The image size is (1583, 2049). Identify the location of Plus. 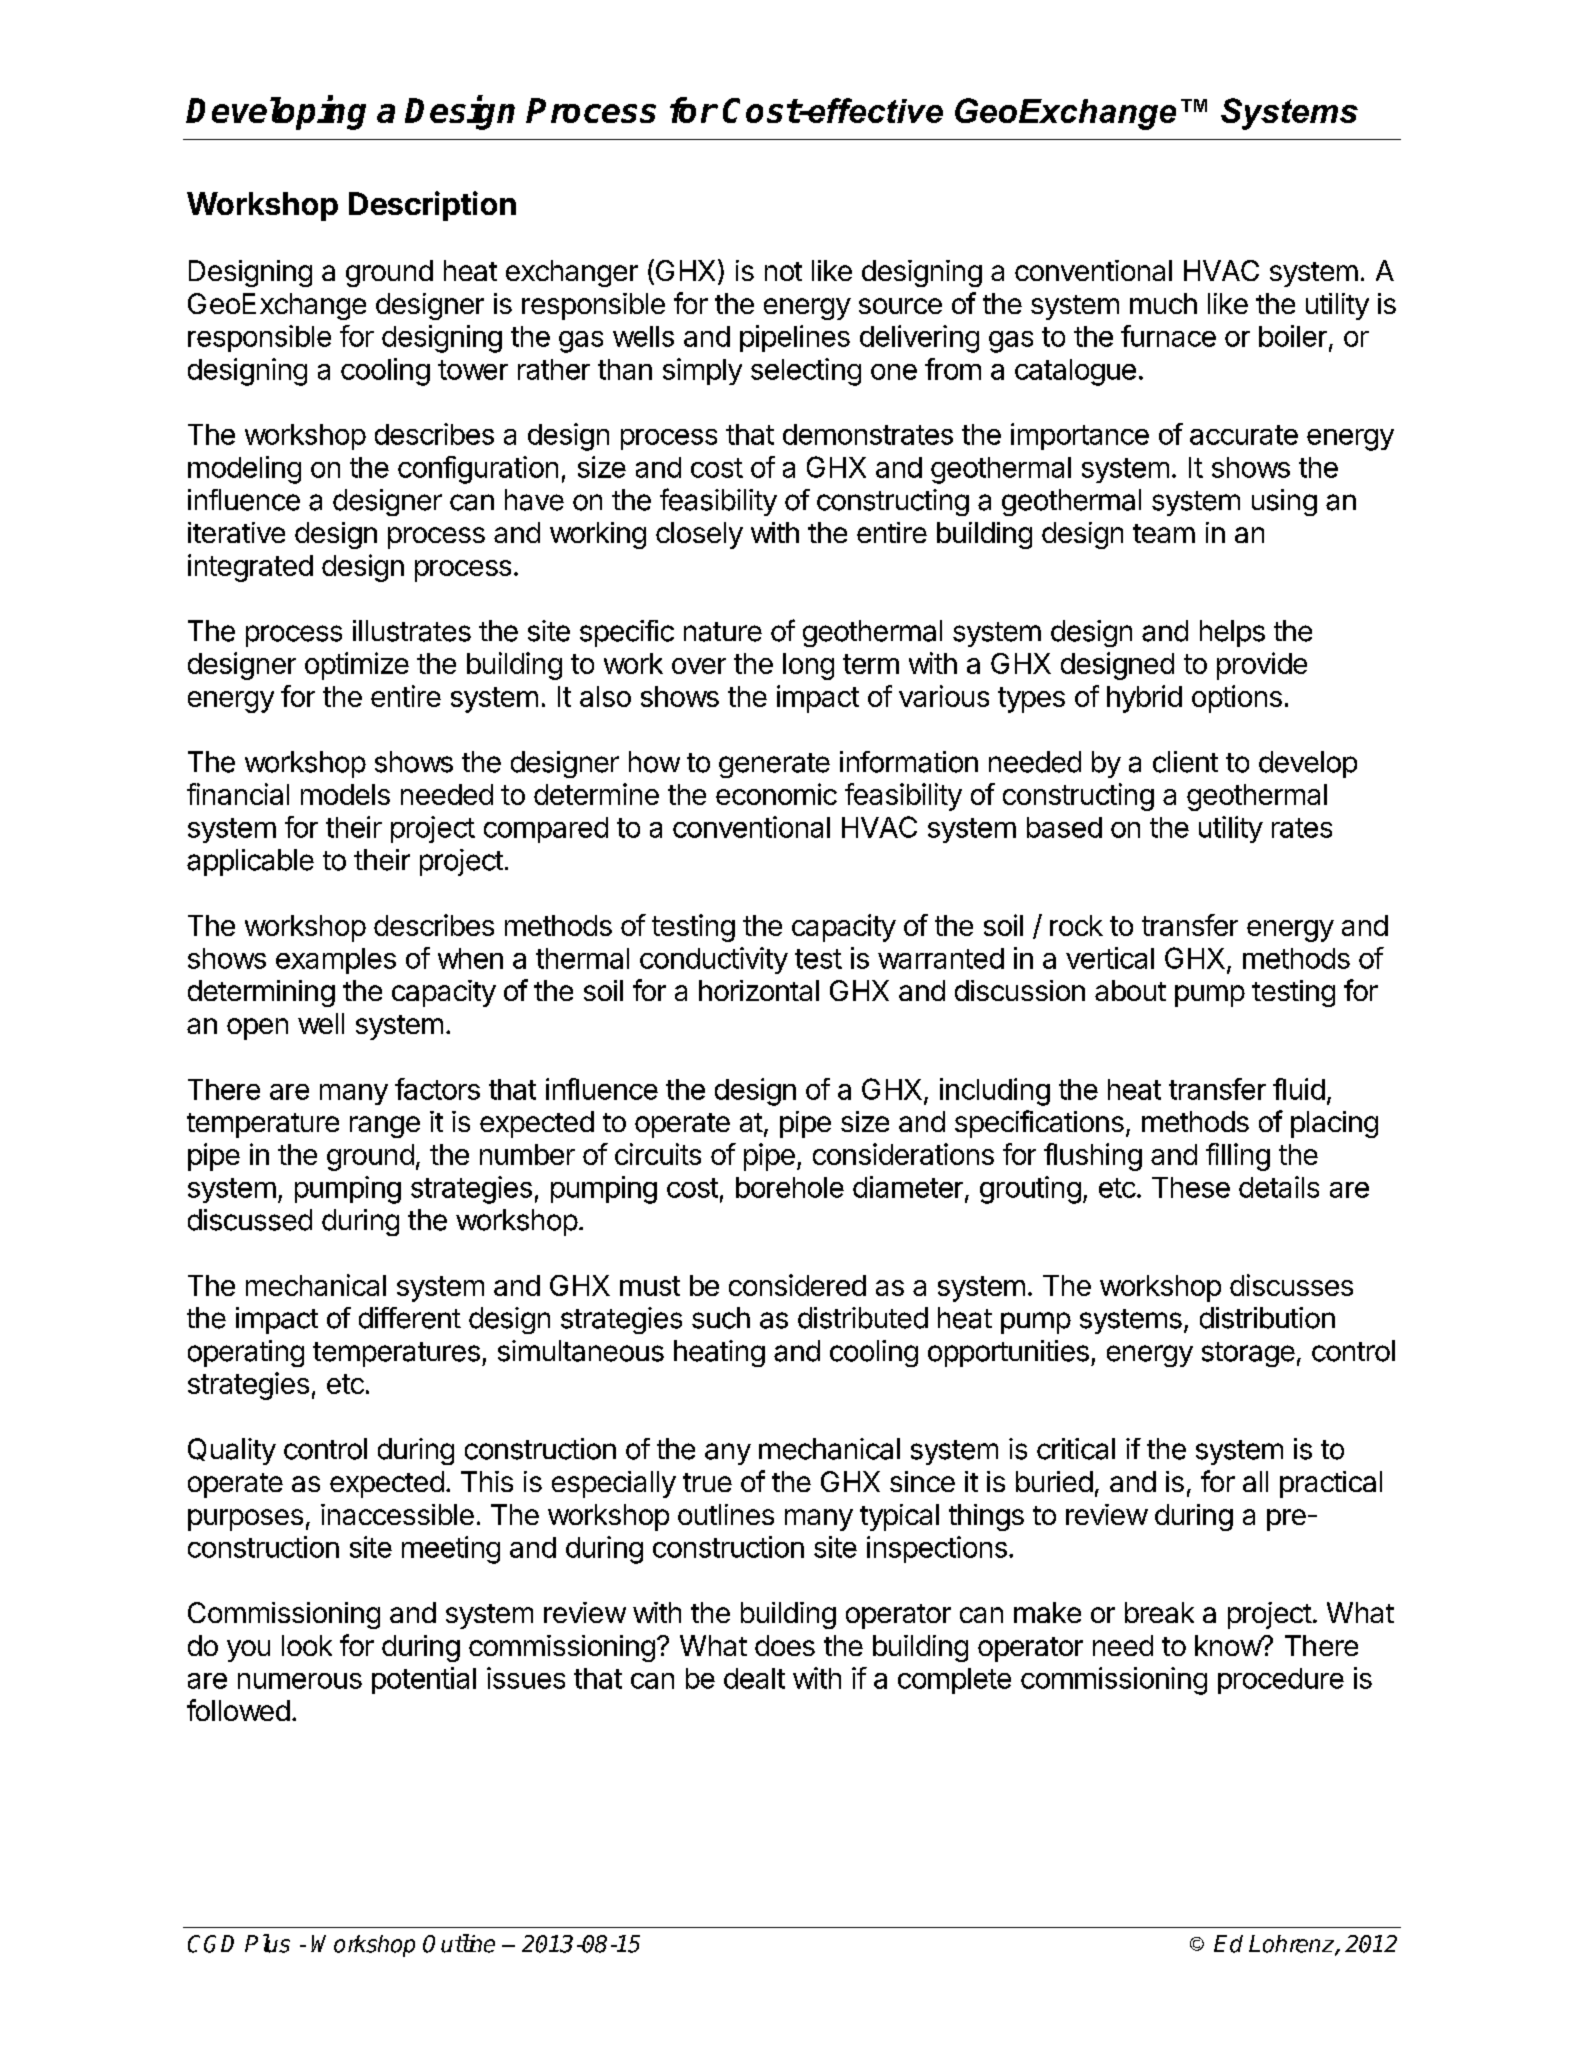
(267, 1943).
